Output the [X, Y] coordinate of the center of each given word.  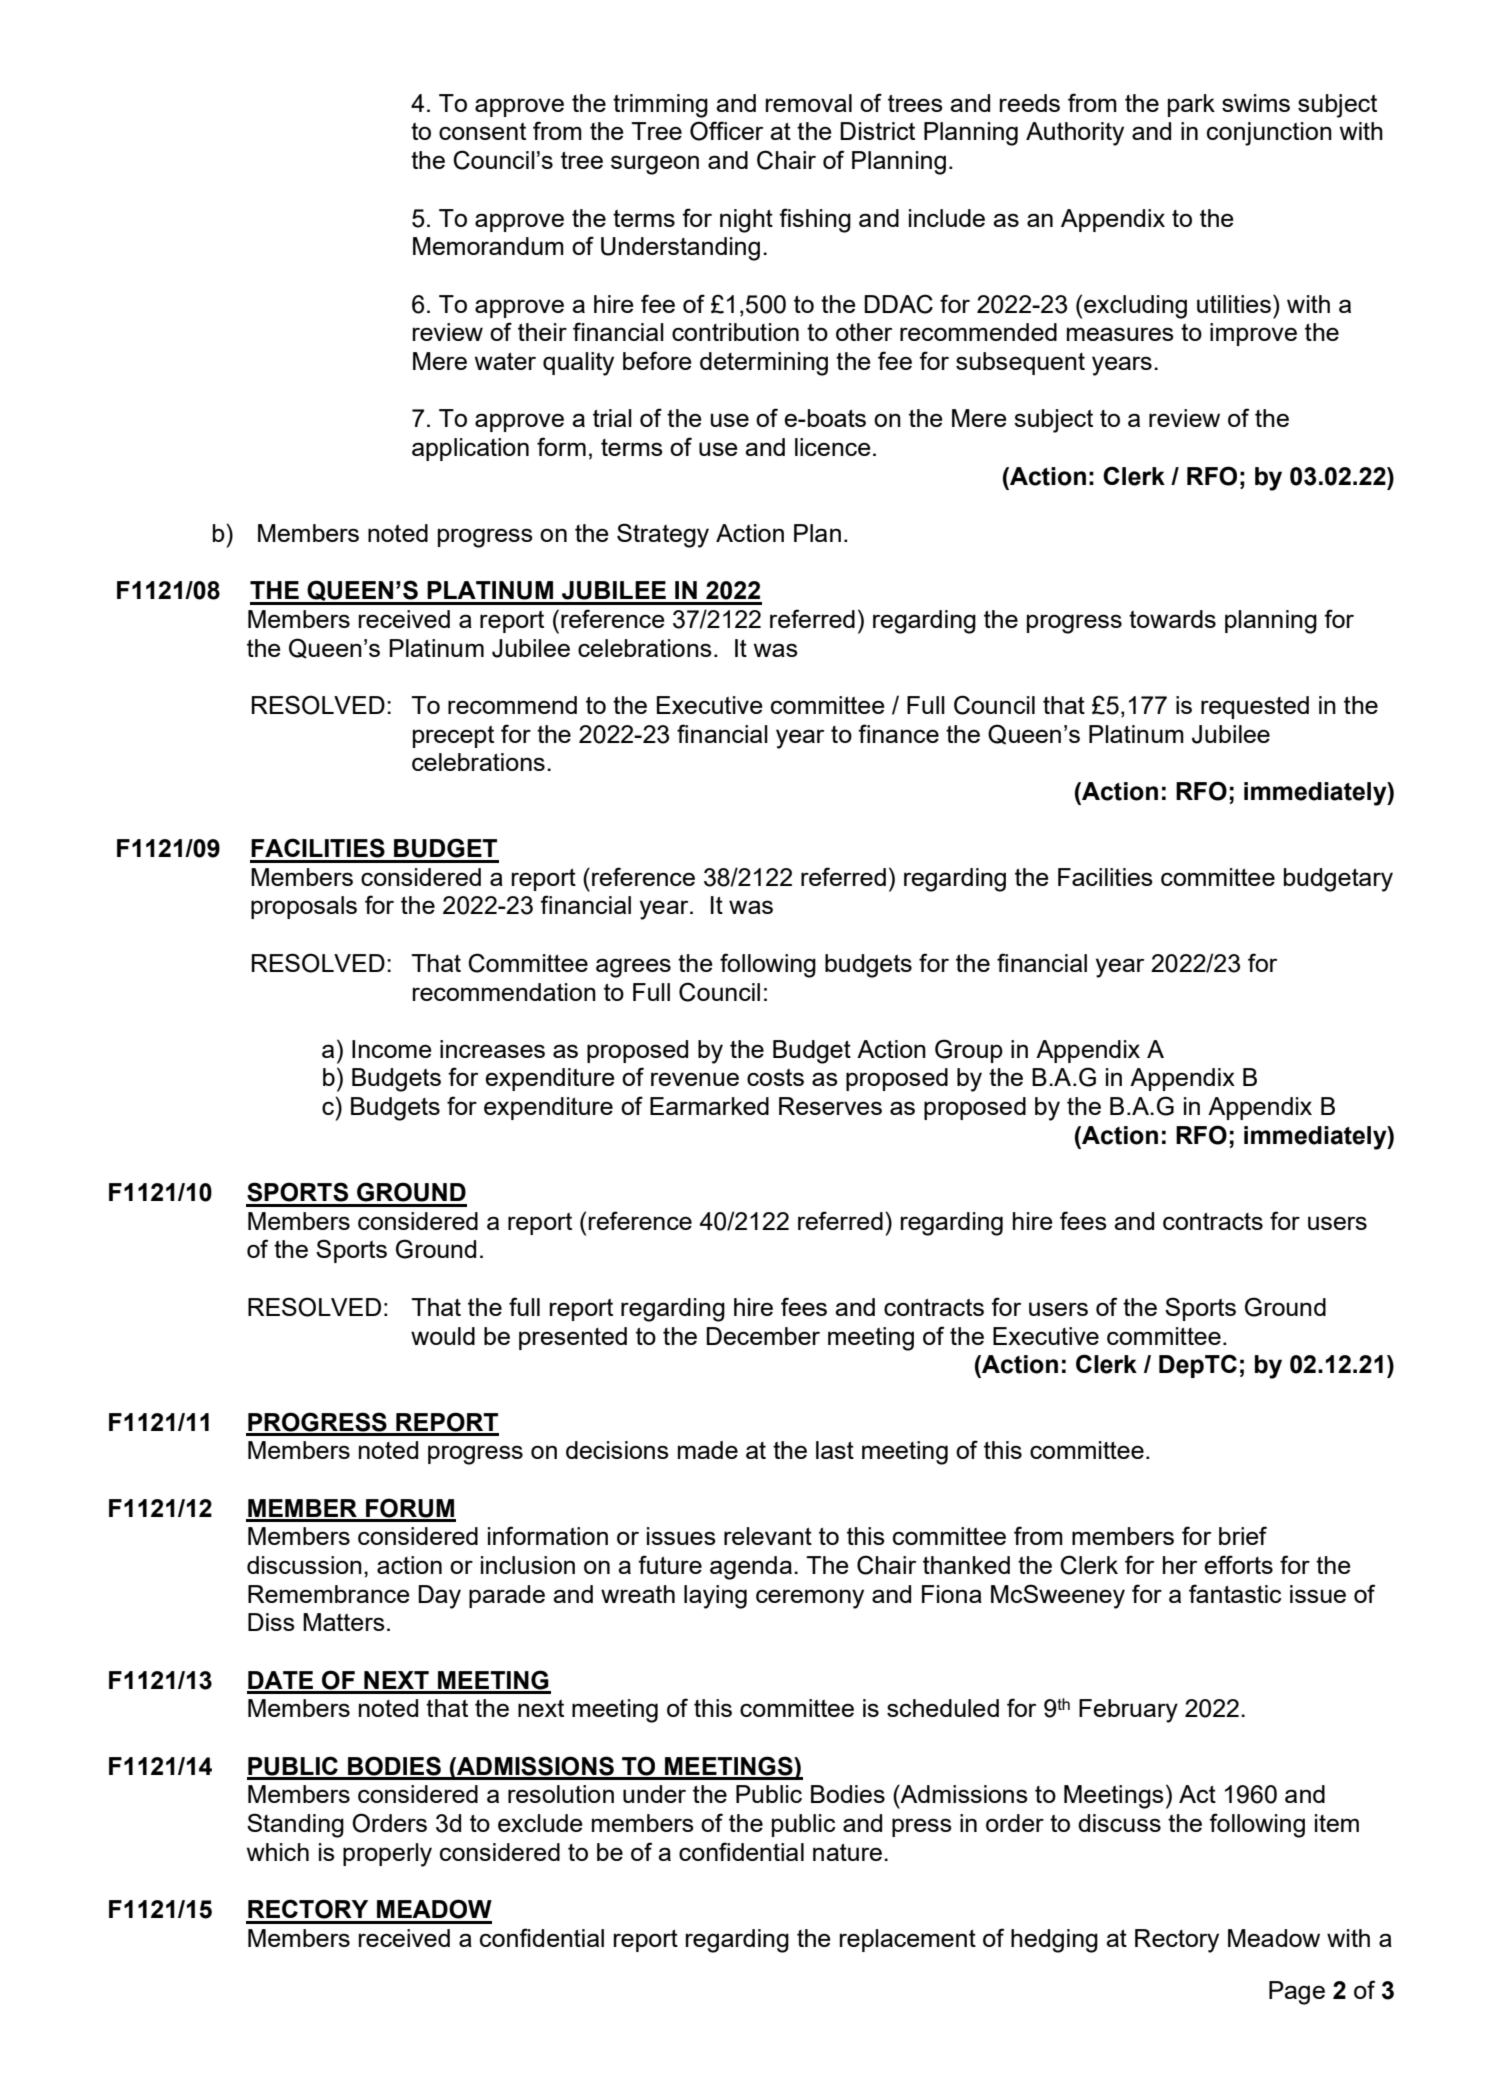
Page [1297, 1993]
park [1191, 105]
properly [387, 1855]
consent [482, 131]
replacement [908, 1940]
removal [809, 103]
